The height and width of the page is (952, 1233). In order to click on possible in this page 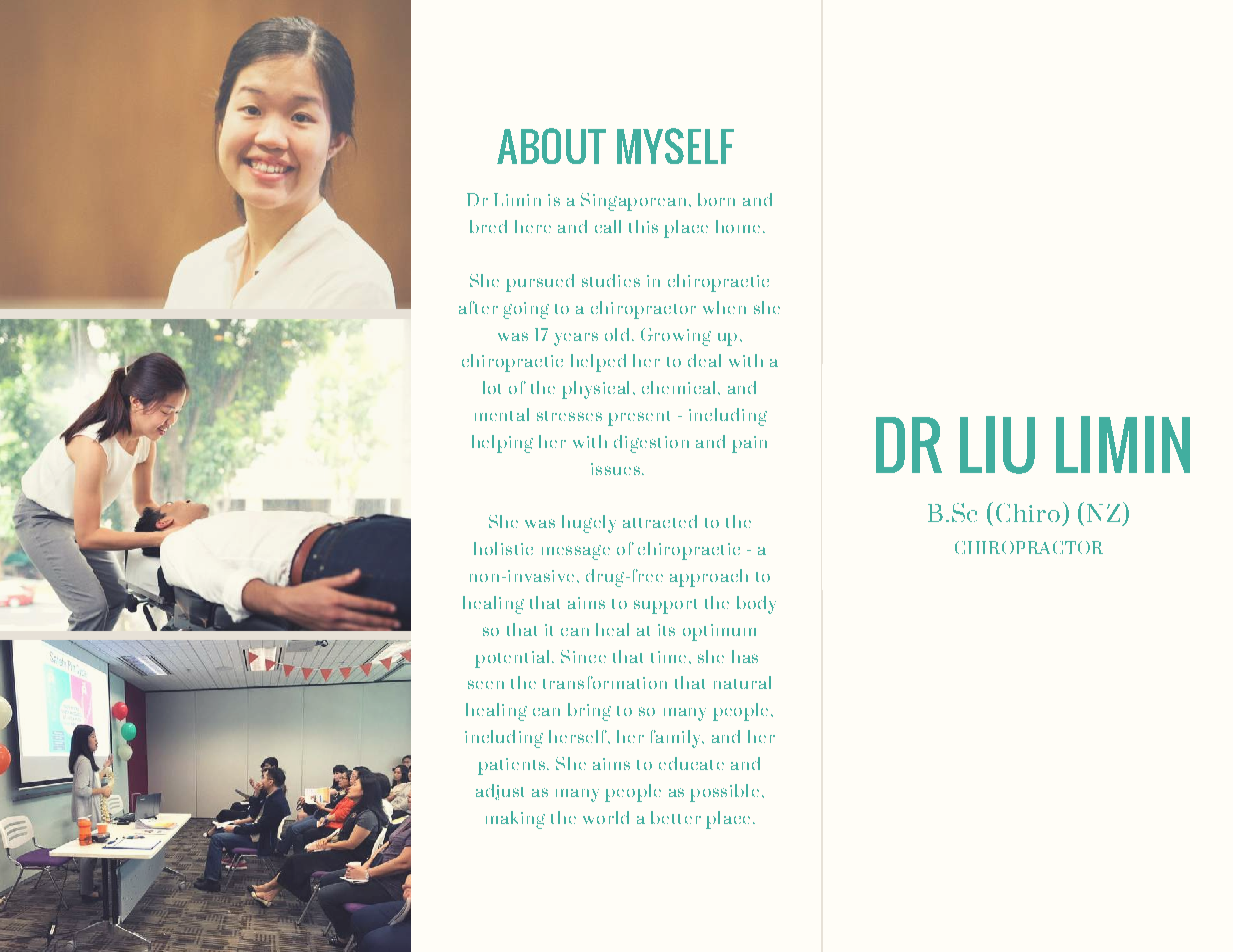, I will do `click(724, 793)`.
